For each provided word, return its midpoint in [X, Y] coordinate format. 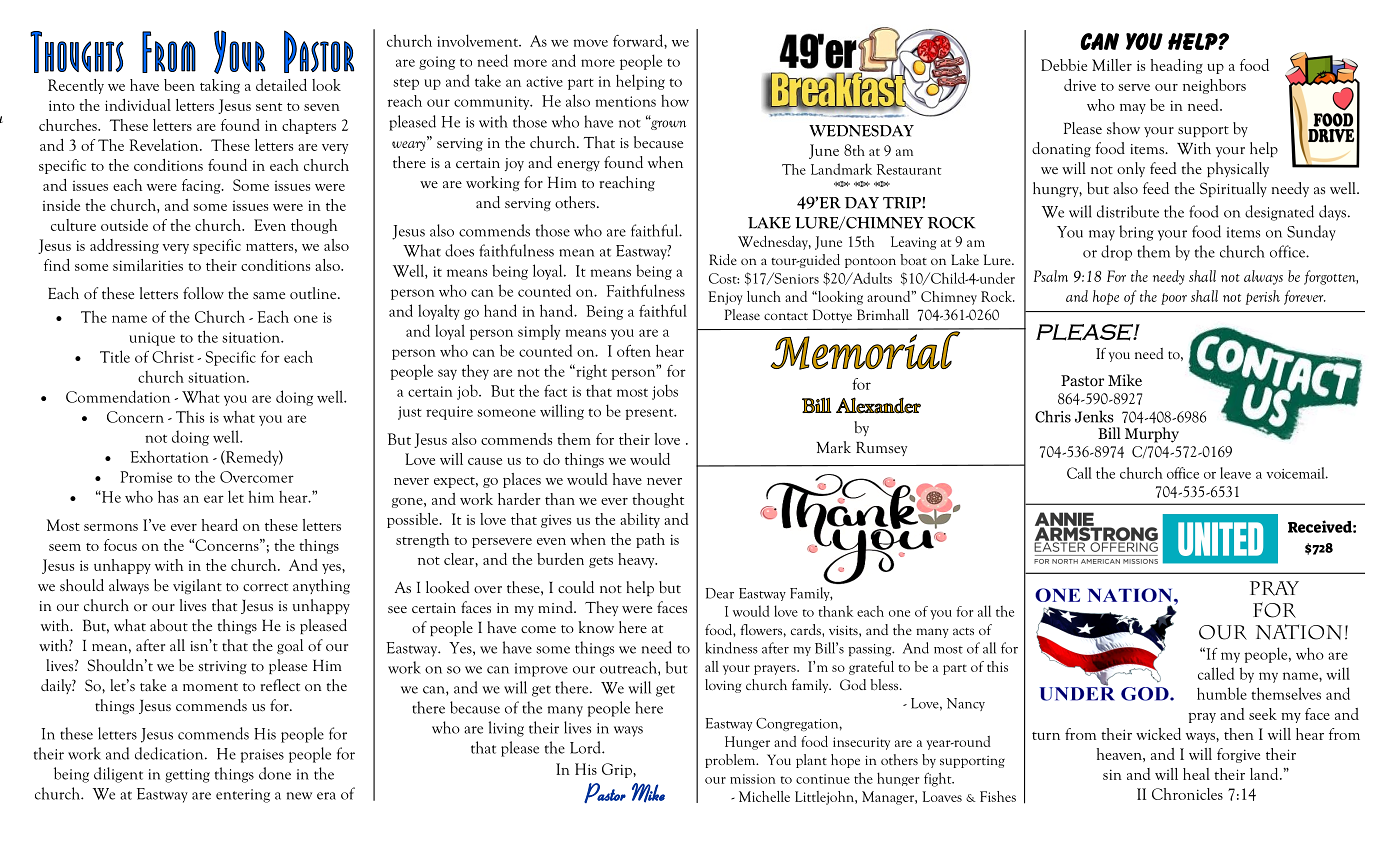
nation [1299, 632]
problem [731, 761]
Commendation [118, 396]
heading [1177, 66]
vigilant [197, 586]
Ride [723, 259]
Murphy [1152, 435]
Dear [720, 593]
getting [187, 776]
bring [1136, 233]
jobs [665, 392]
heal [1196, 774]
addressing [124, 246]
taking [220, 86]
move [590, 43]
